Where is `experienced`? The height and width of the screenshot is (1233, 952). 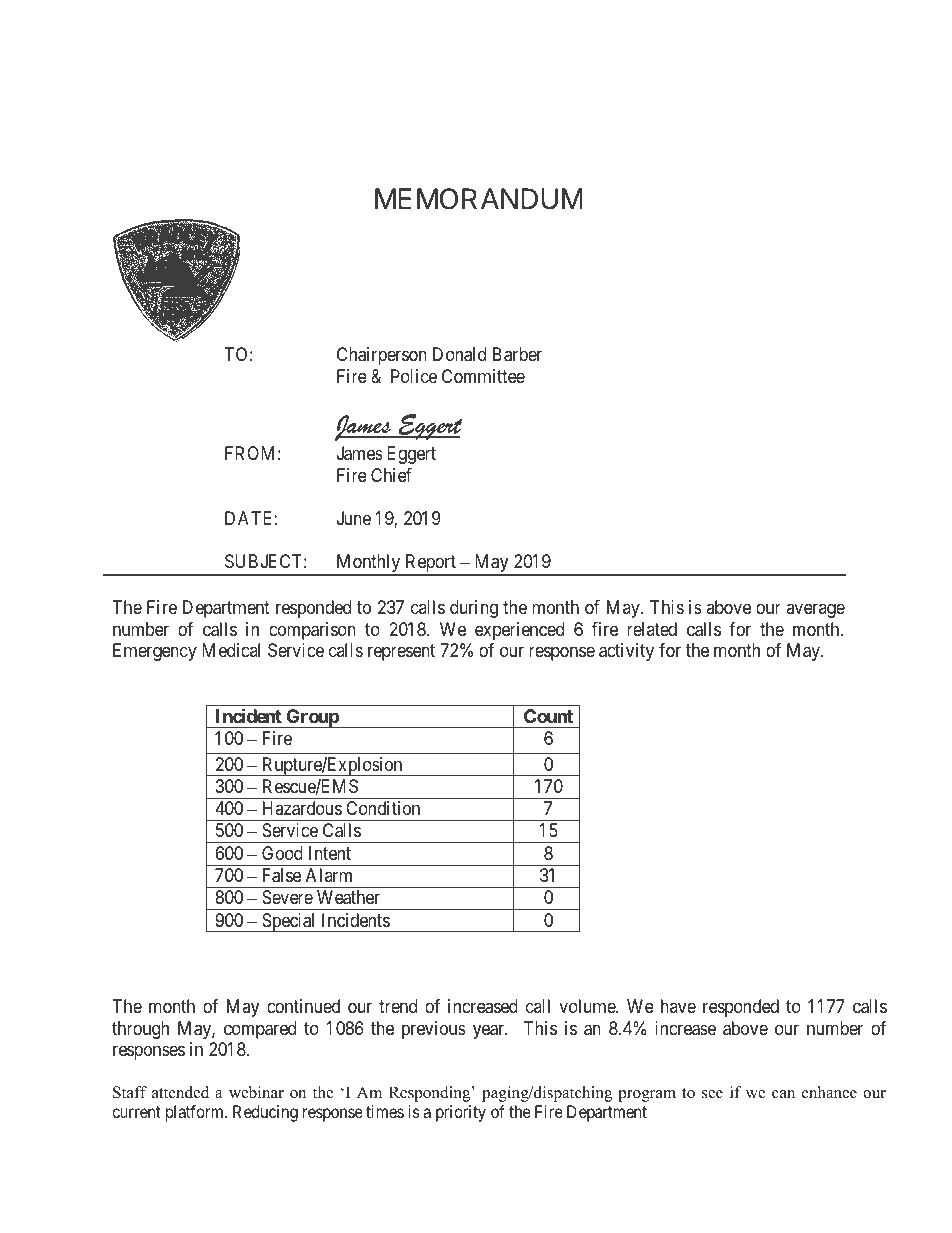
experienced is located at coordinates (519, 631).
